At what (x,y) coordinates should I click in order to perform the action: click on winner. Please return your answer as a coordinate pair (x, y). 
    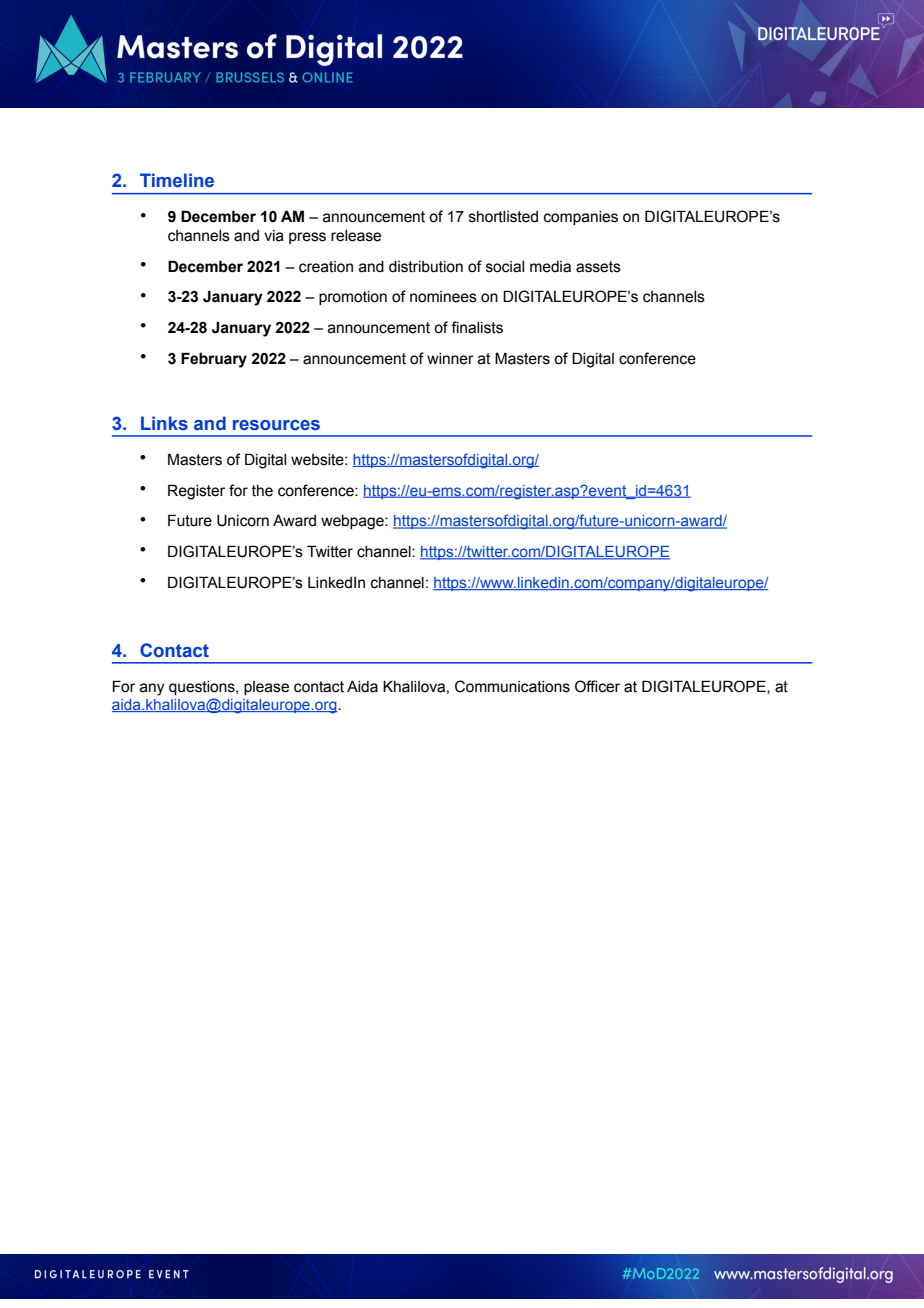
    Looking at the image, I should click on (450, 359).
